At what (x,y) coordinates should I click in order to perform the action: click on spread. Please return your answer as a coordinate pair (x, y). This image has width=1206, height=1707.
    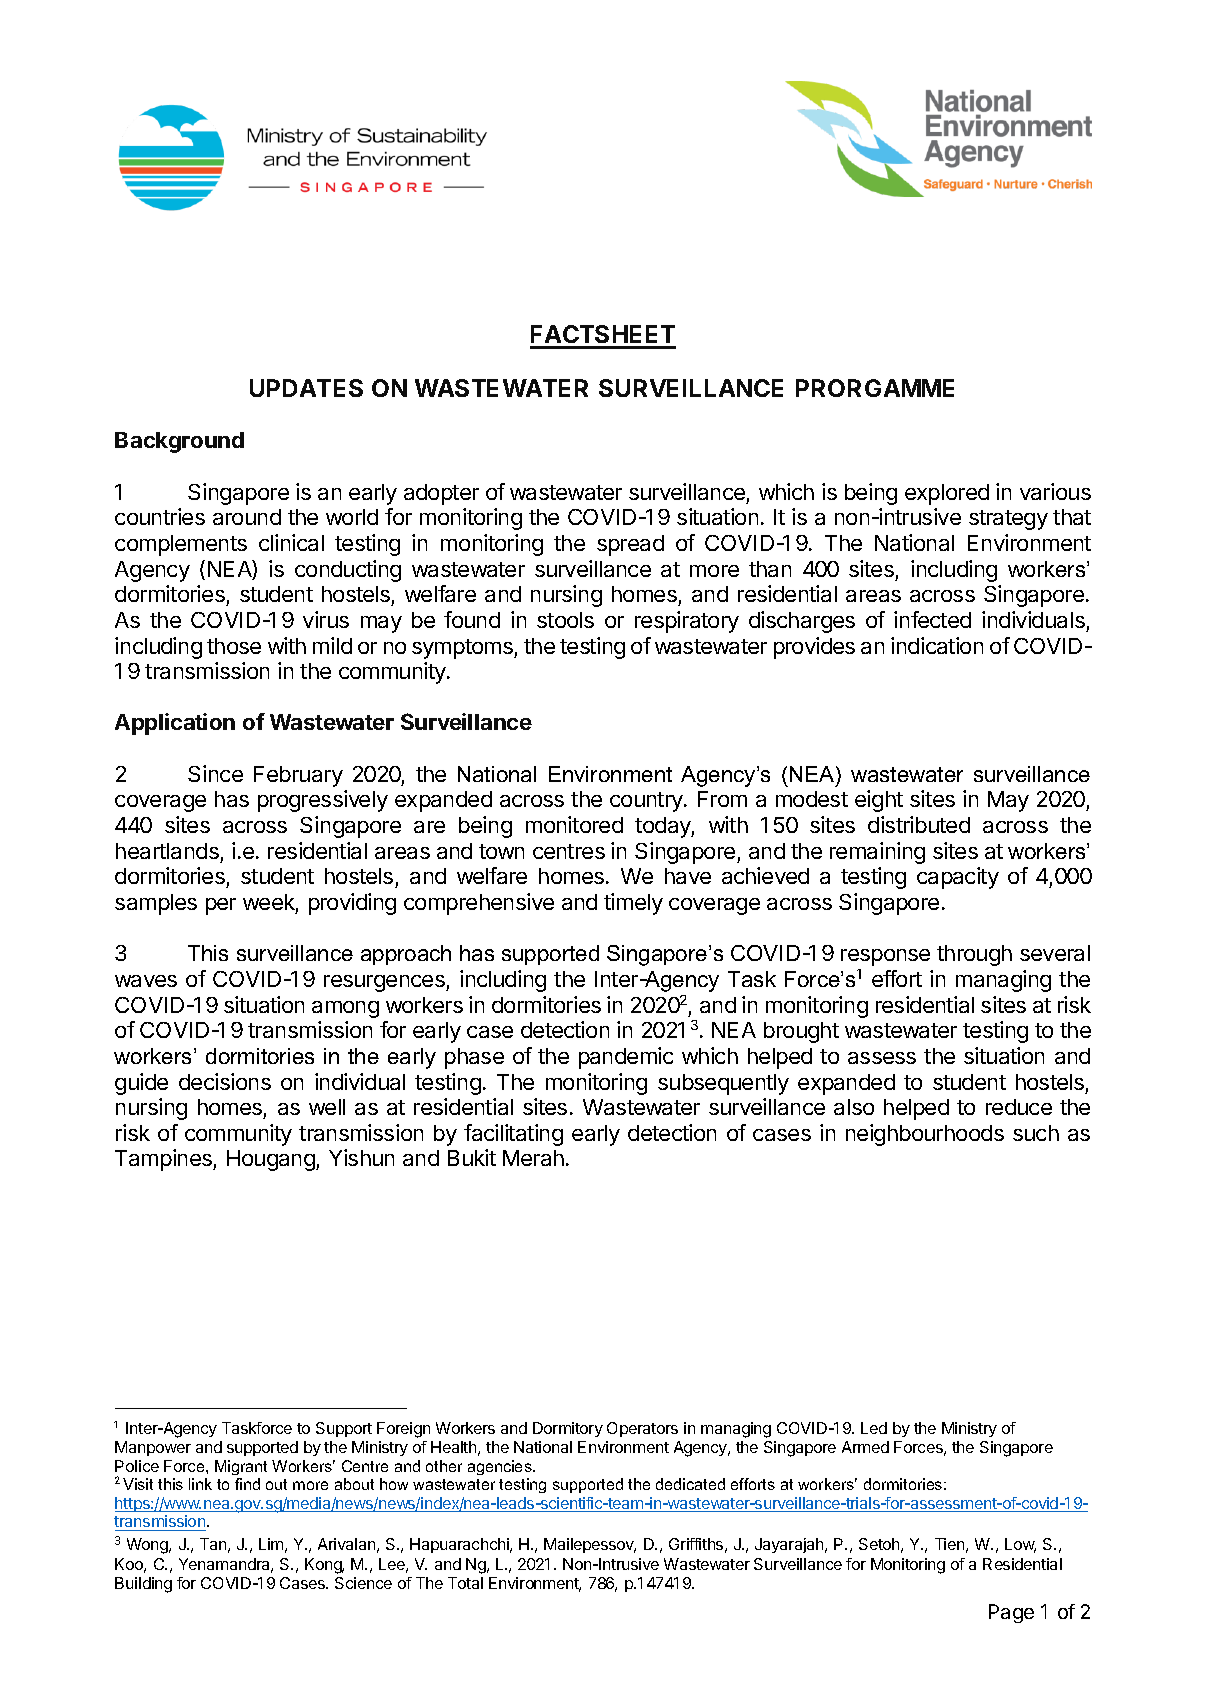
    Looking at the image, I should click on (630, 545).
